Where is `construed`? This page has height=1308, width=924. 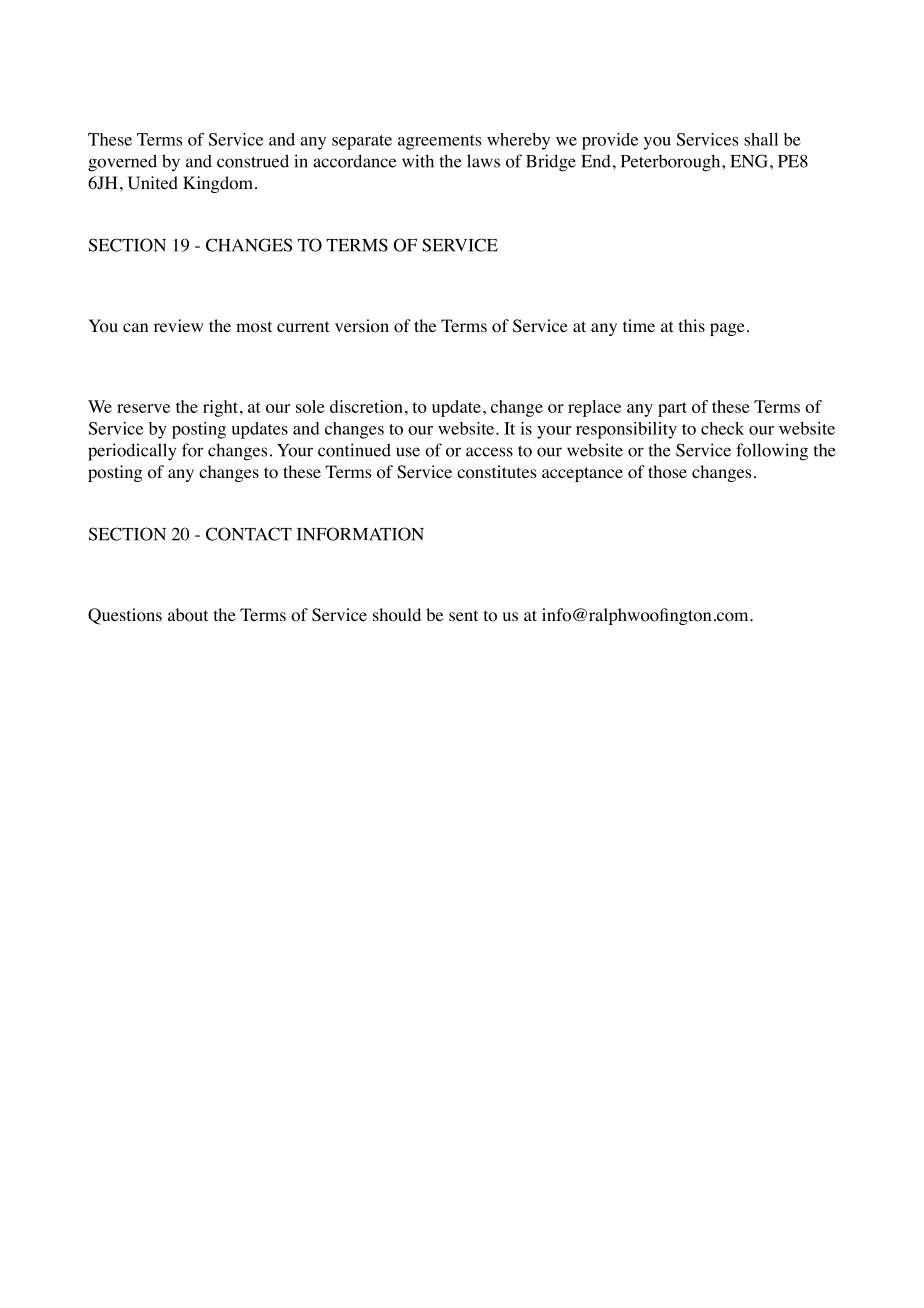
construed is located at coordinates (253, 161).
